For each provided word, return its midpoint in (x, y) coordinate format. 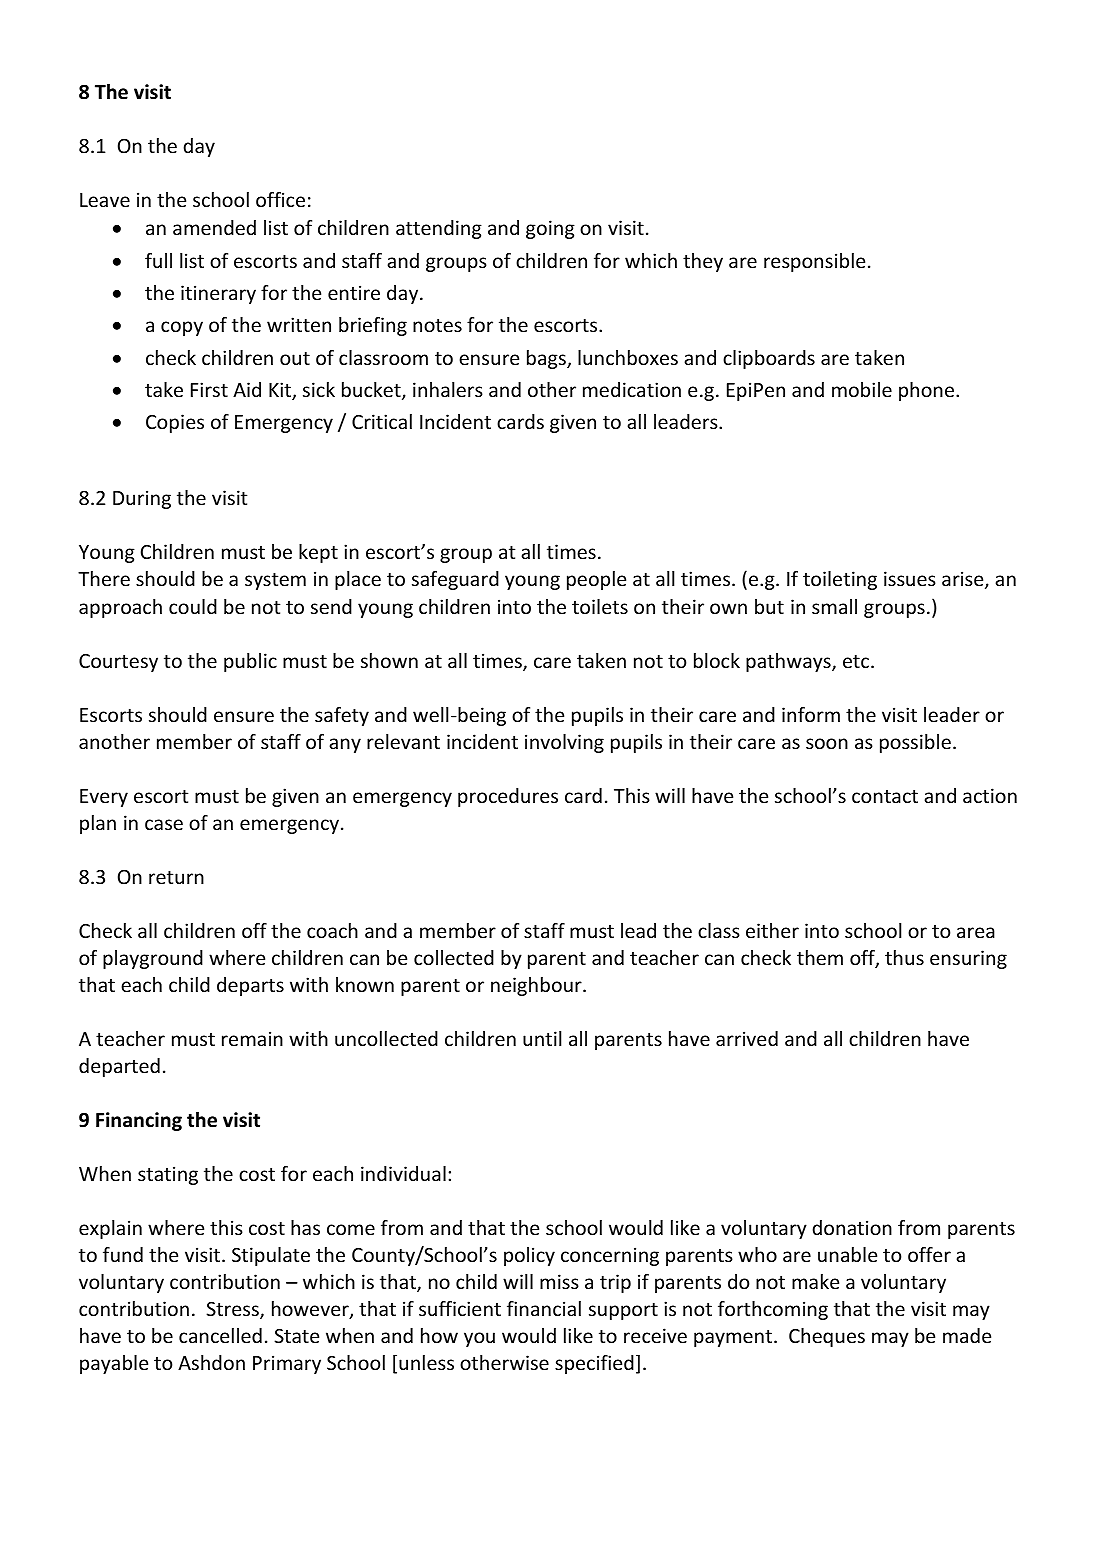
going (550, 229)
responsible (814, 262)
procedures (508, 797)
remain (252, 1038)
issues (910, 578)
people (596, 580)
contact (885, 796)
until (542, 1038)
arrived (747, 1038)
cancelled (220, 1335)
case (164, 824)
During (142, 499)
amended (214, 227)
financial (544, 1308)
